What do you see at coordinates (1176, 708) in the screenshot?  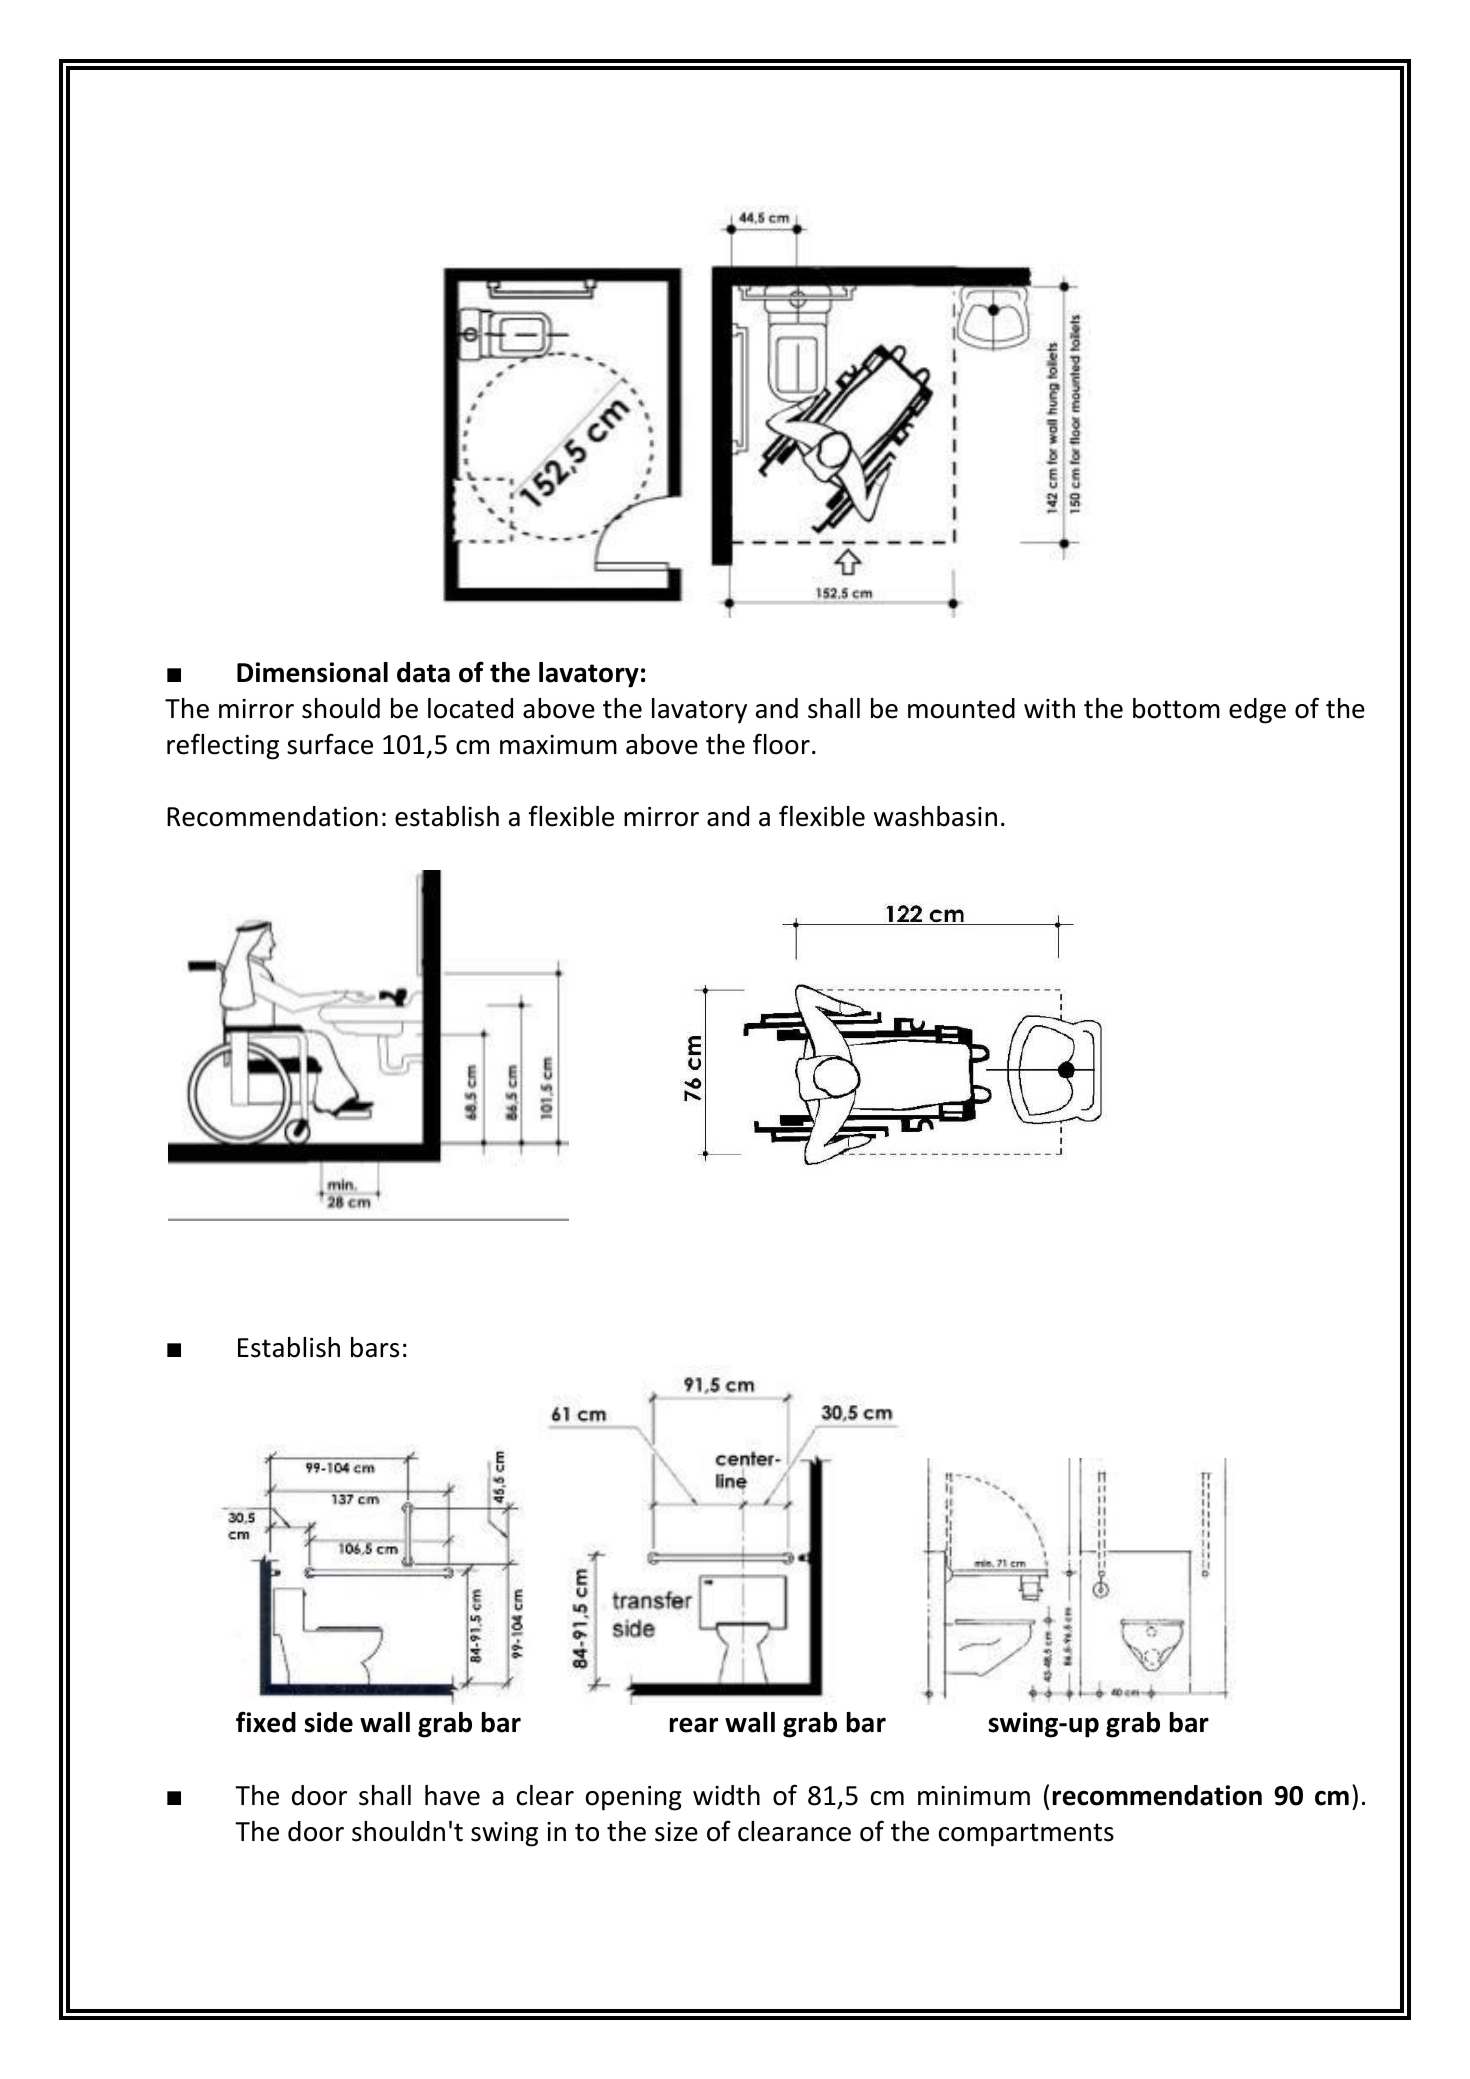 I see `bottom` at bounding box center [1176, 708].
